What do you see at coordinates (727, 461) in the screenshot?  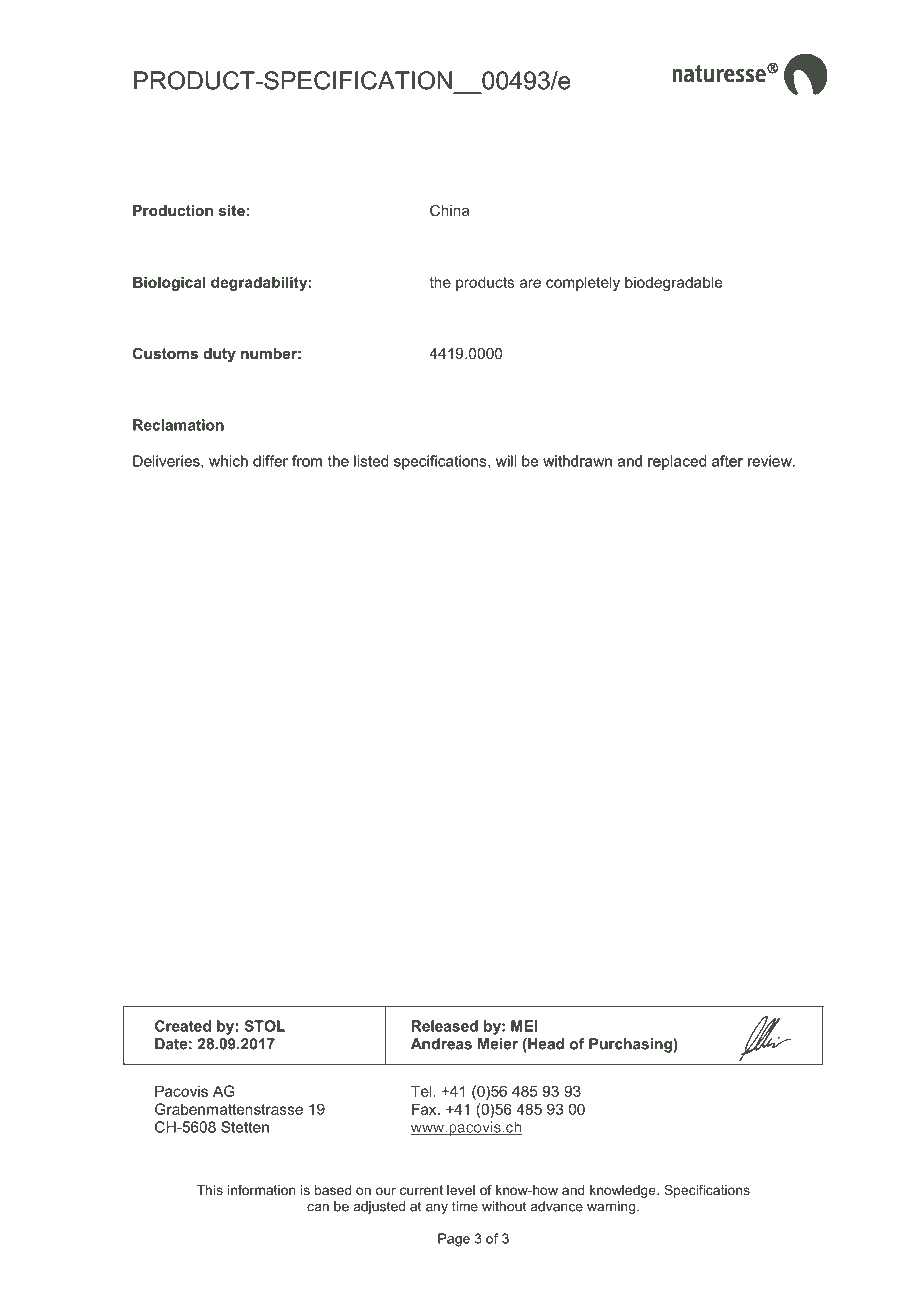 I see `after` at bounding box center [727, 461].
